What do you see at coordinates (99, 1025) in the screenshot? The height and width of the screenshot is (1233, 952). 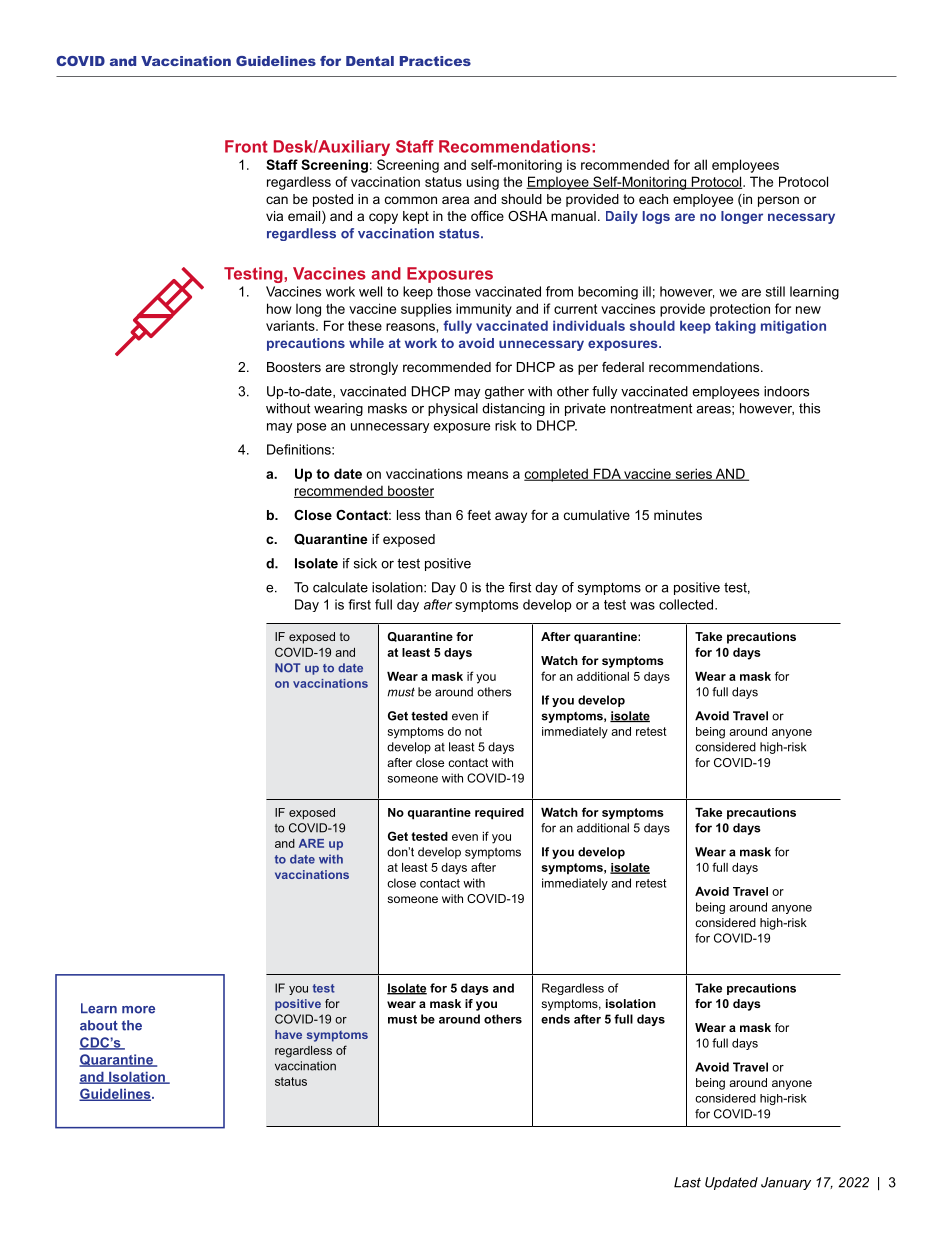 I see `about` at bounding box center [99, 1025].
